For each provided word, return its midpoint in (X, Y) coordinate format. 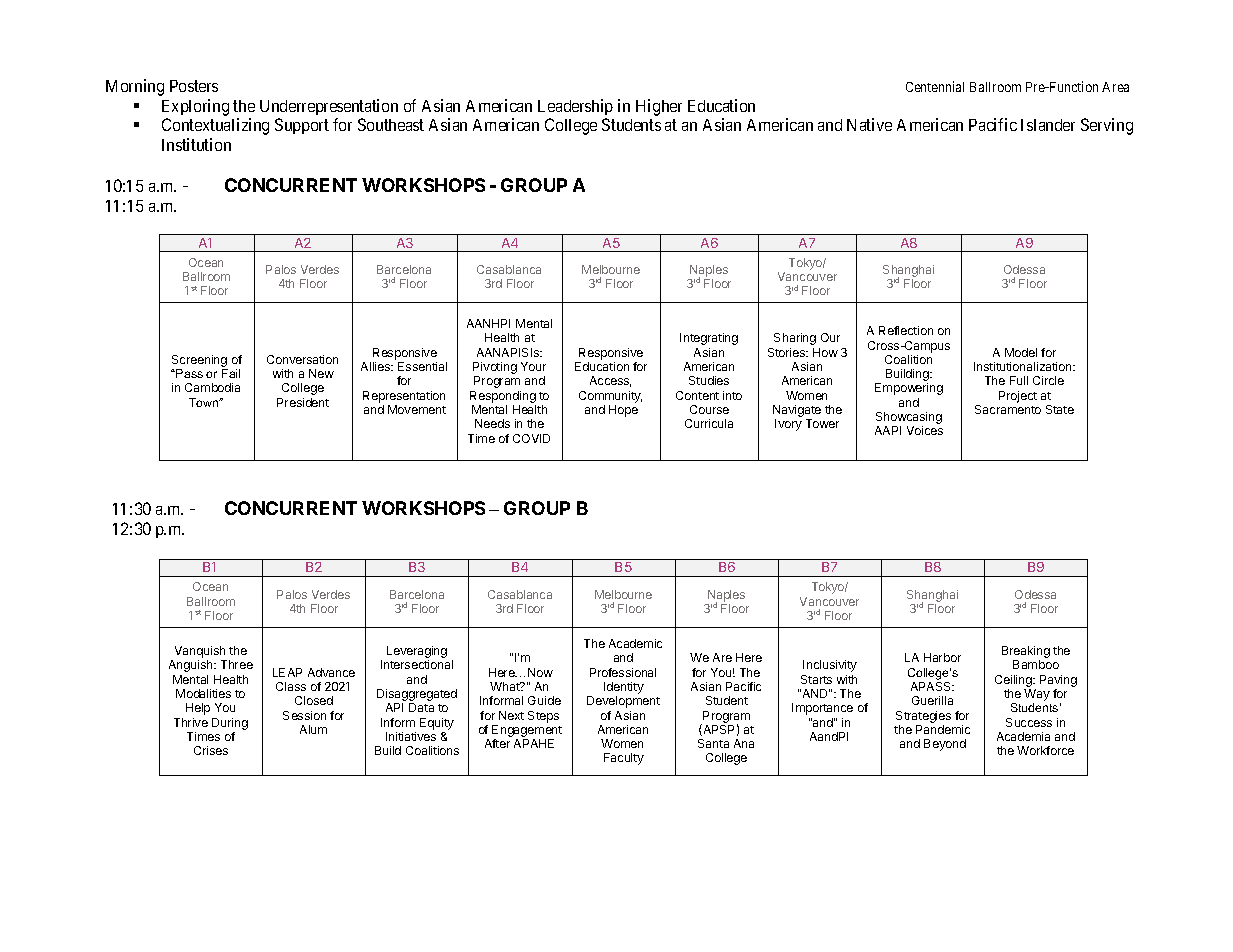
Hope (623, 411)
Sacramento (1008, 409)
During (230, 724)
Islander (1048, 125)
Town (205, 402)
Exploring (195, 109)
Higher (659, 107)
